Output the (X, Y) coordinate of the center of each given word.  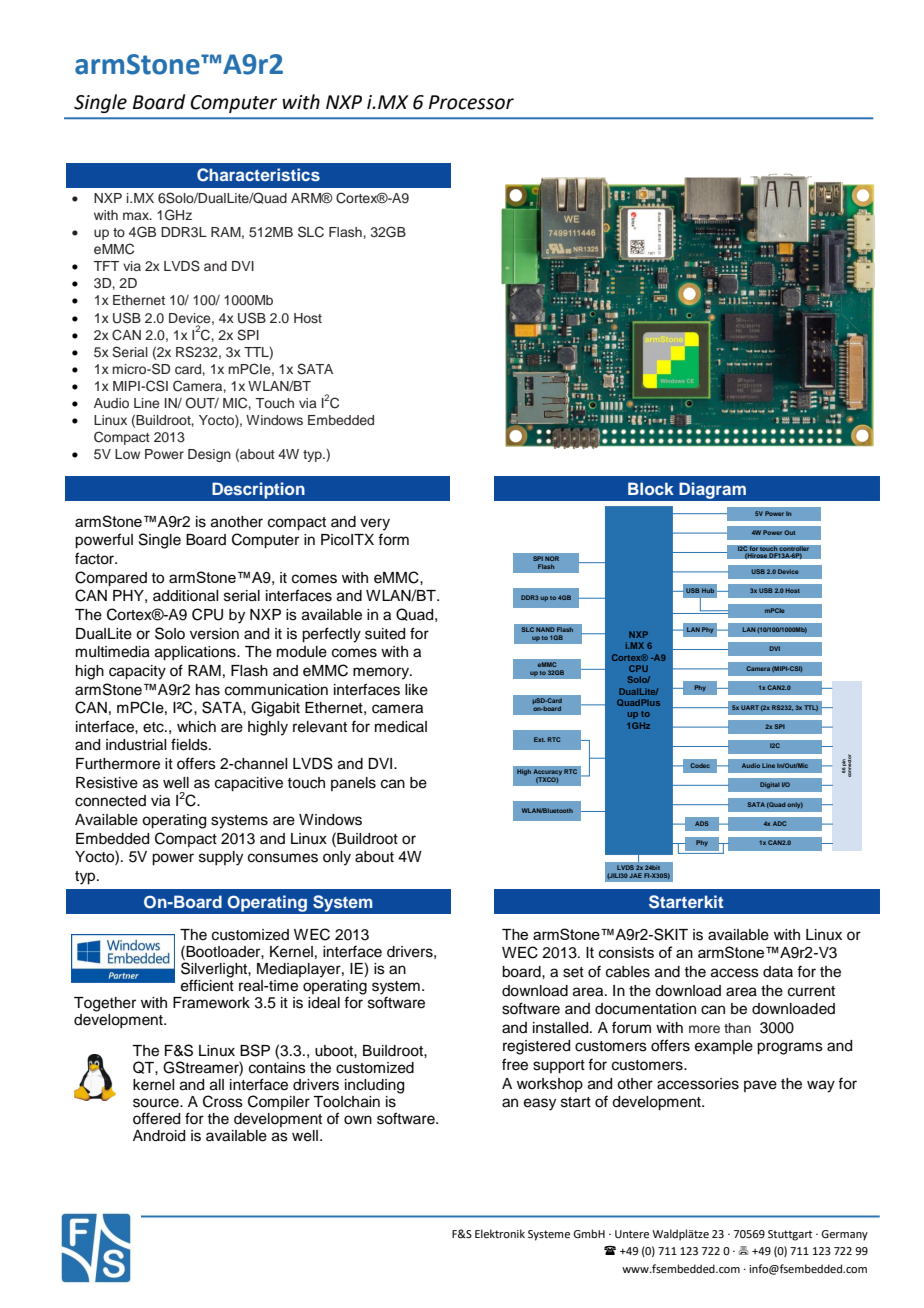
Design (209, 455)
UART (750, 707)
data (778, 971)
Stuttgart (790, 1235)
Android (159, 1136)
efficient (207, 984)
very (375, 524)
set (573, 972)
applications (196, 653)
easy (540, 1104)
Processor (471, 102)
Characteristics (258, 175)
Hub (708, 590)
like (416, 690)
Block (651, 488)
